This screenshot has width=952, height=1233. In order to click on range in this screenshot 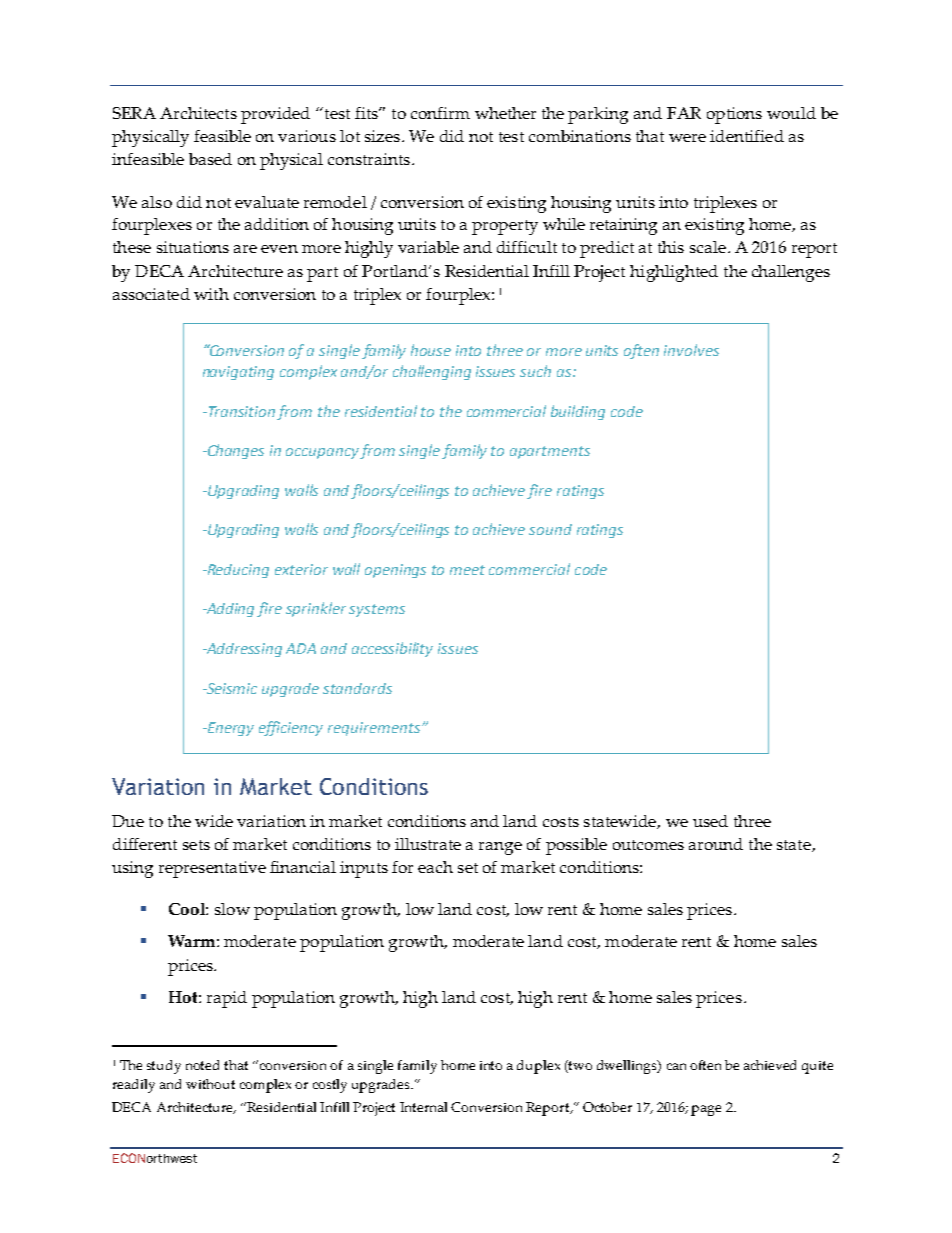, I will do `click(500, 848)`.
